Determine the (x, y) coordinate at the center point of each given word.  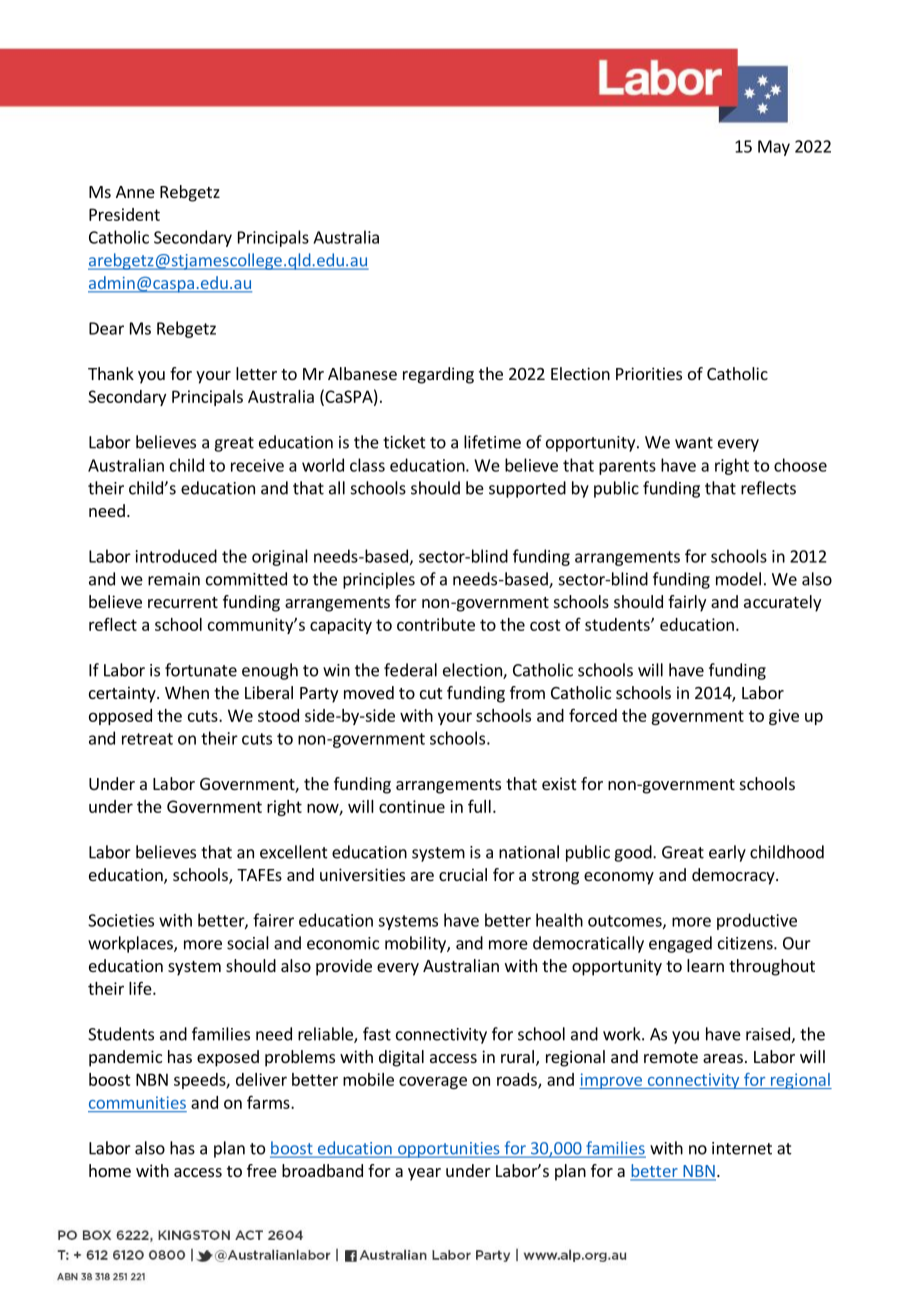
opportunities (449, 1150)
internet (742, 1148)
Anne (135, 192)
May (774, 148)
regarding (438, 375)
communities (137, 1102)
